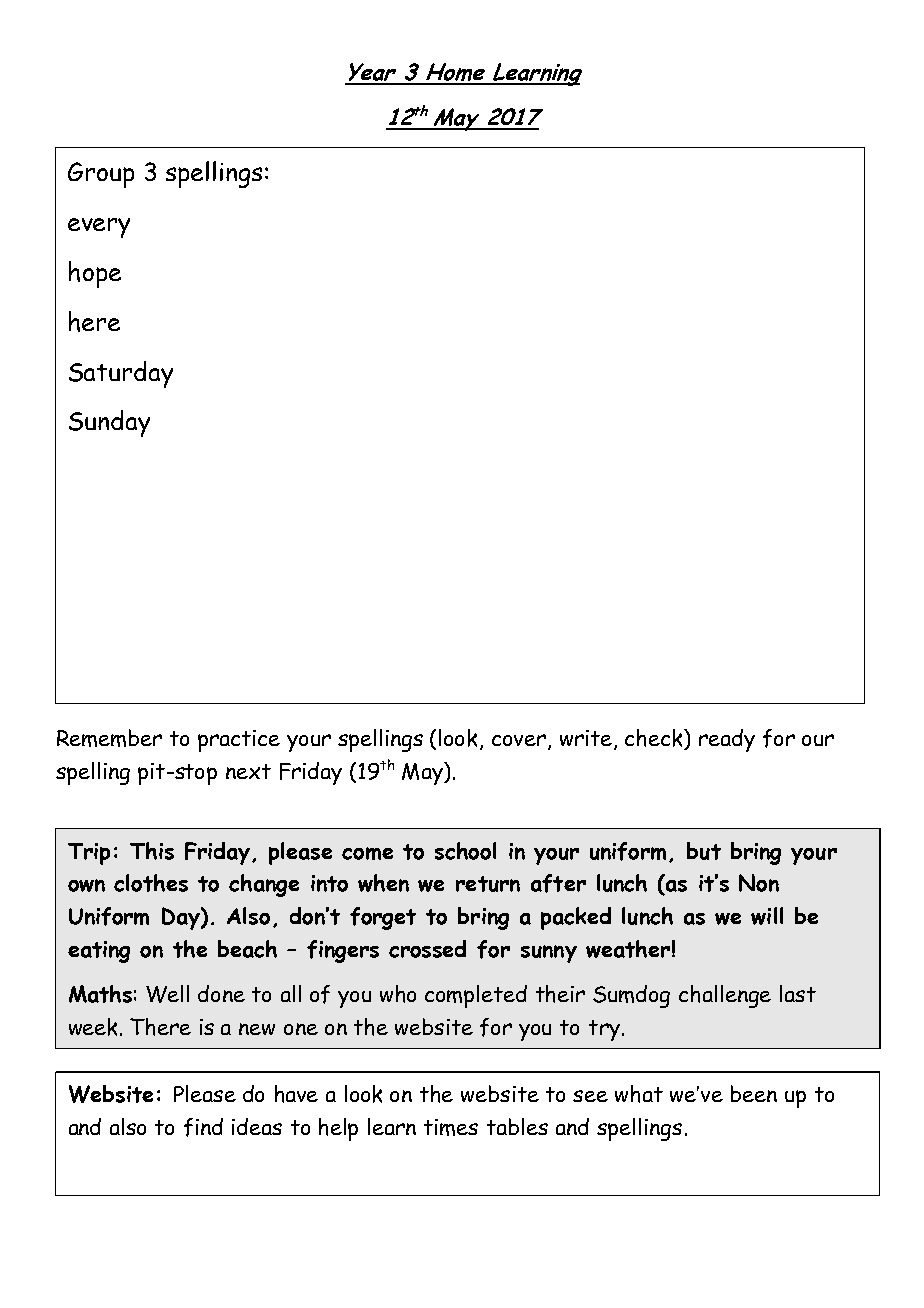  Describe the element at coordinates (99, 228) in the screenshot. I see `every` at that location.
